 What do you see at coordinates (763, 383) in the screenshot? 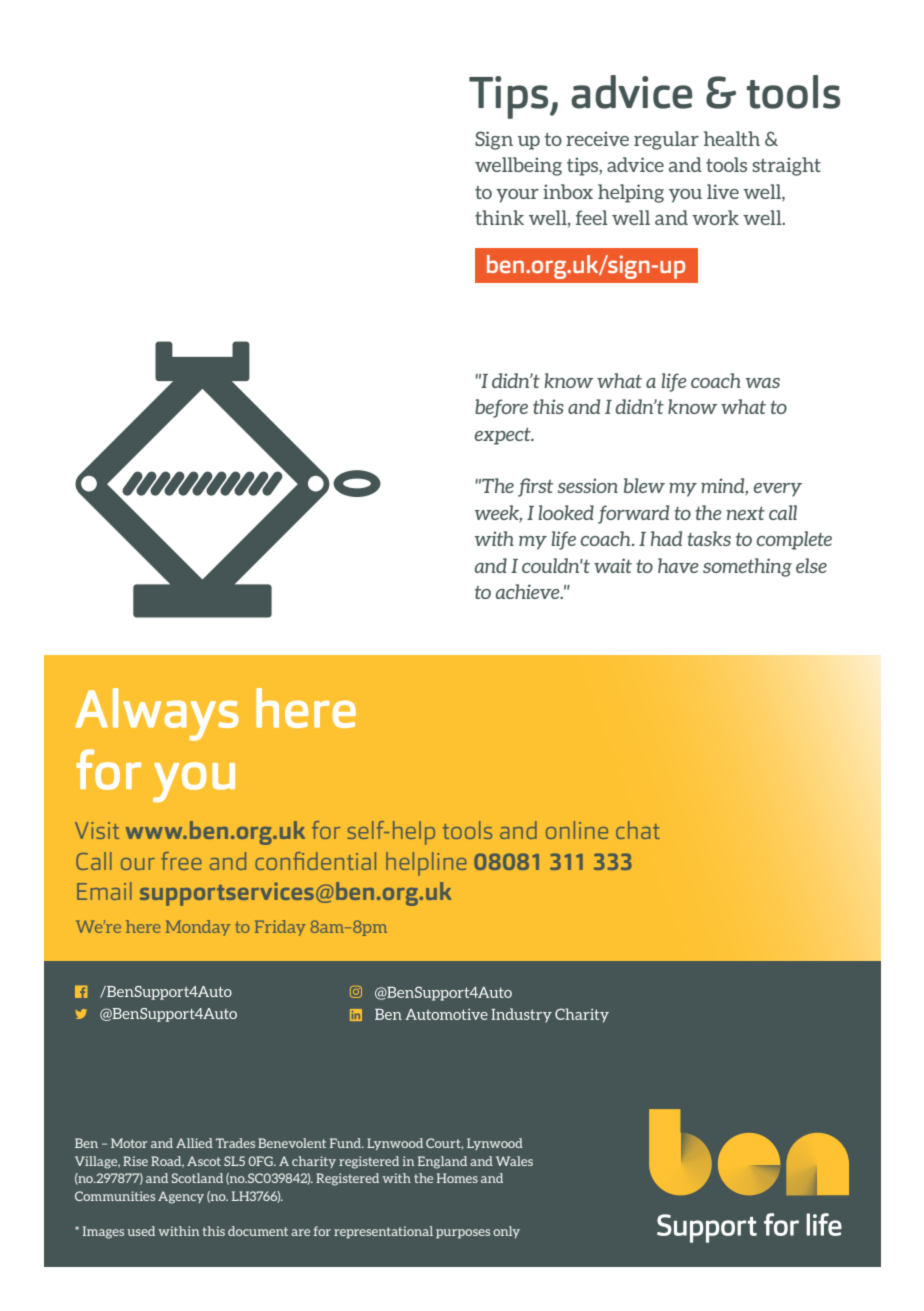
I see `was` at bounding box center [763, 383].
